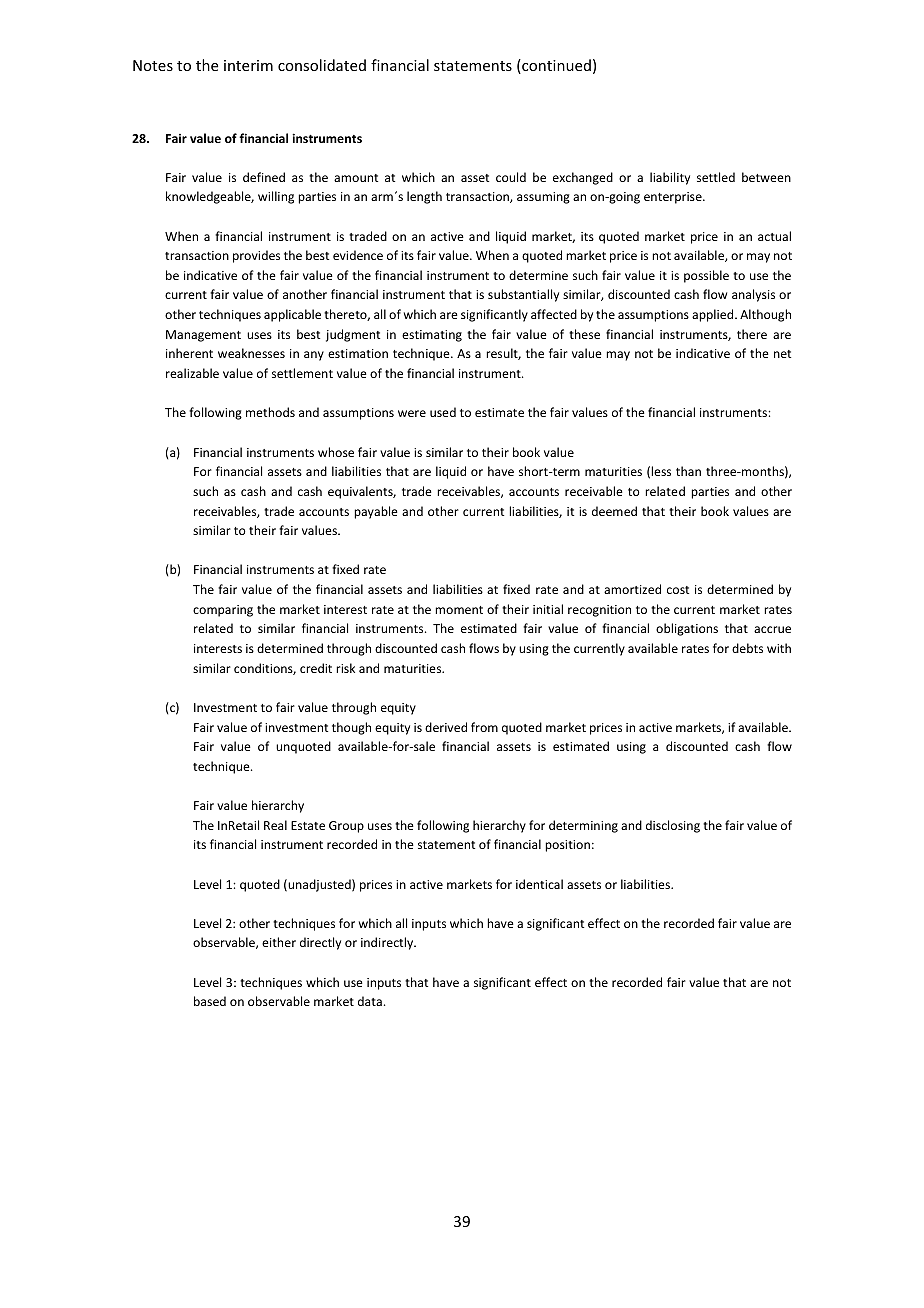  What do you see at coordinates (248, 65) in the screenshot?
I see `interim` at bounding box center [248, 65].
